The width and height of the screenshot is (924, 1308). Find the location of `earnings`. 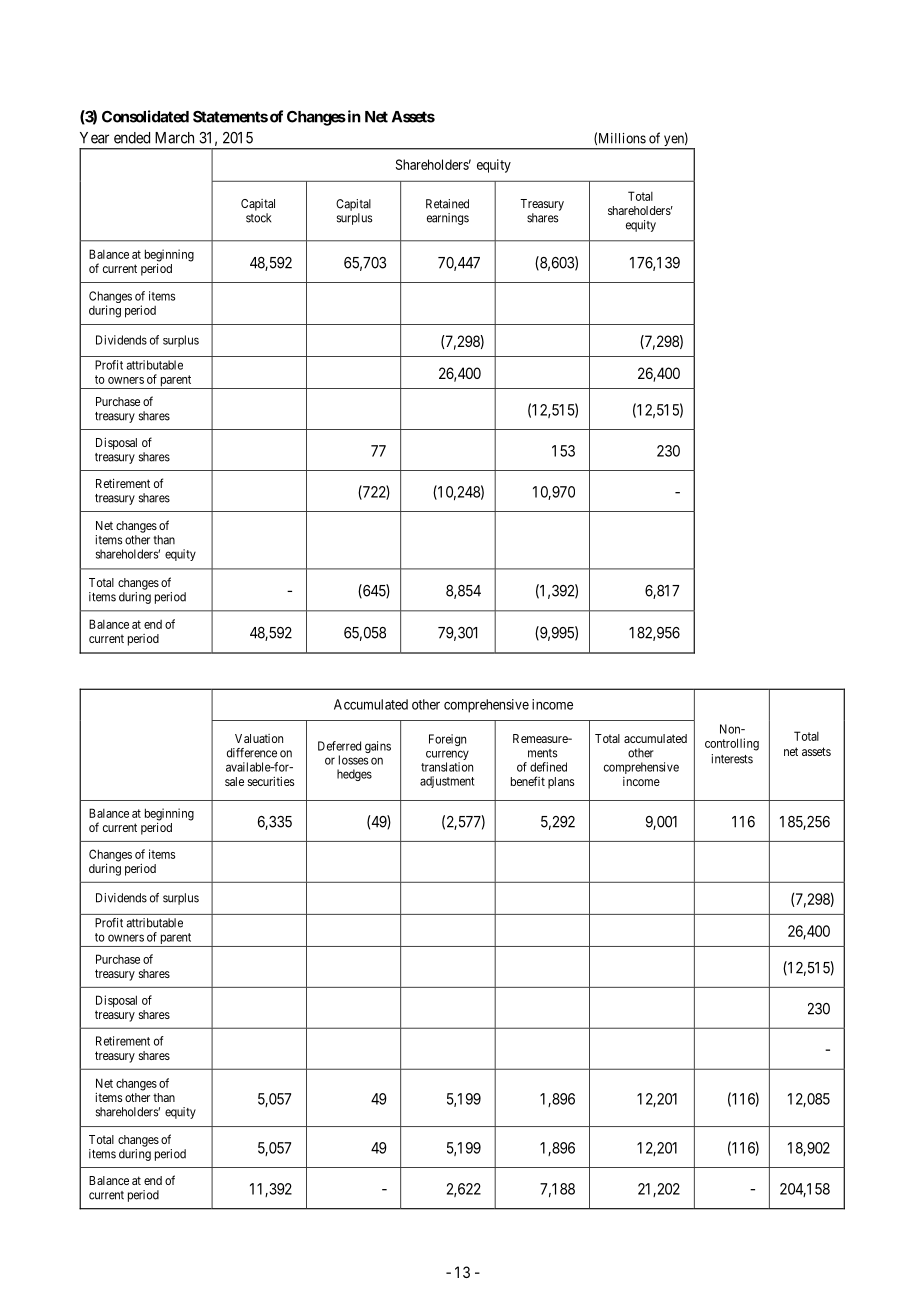

earnings is located at coordinates (448, 219).
